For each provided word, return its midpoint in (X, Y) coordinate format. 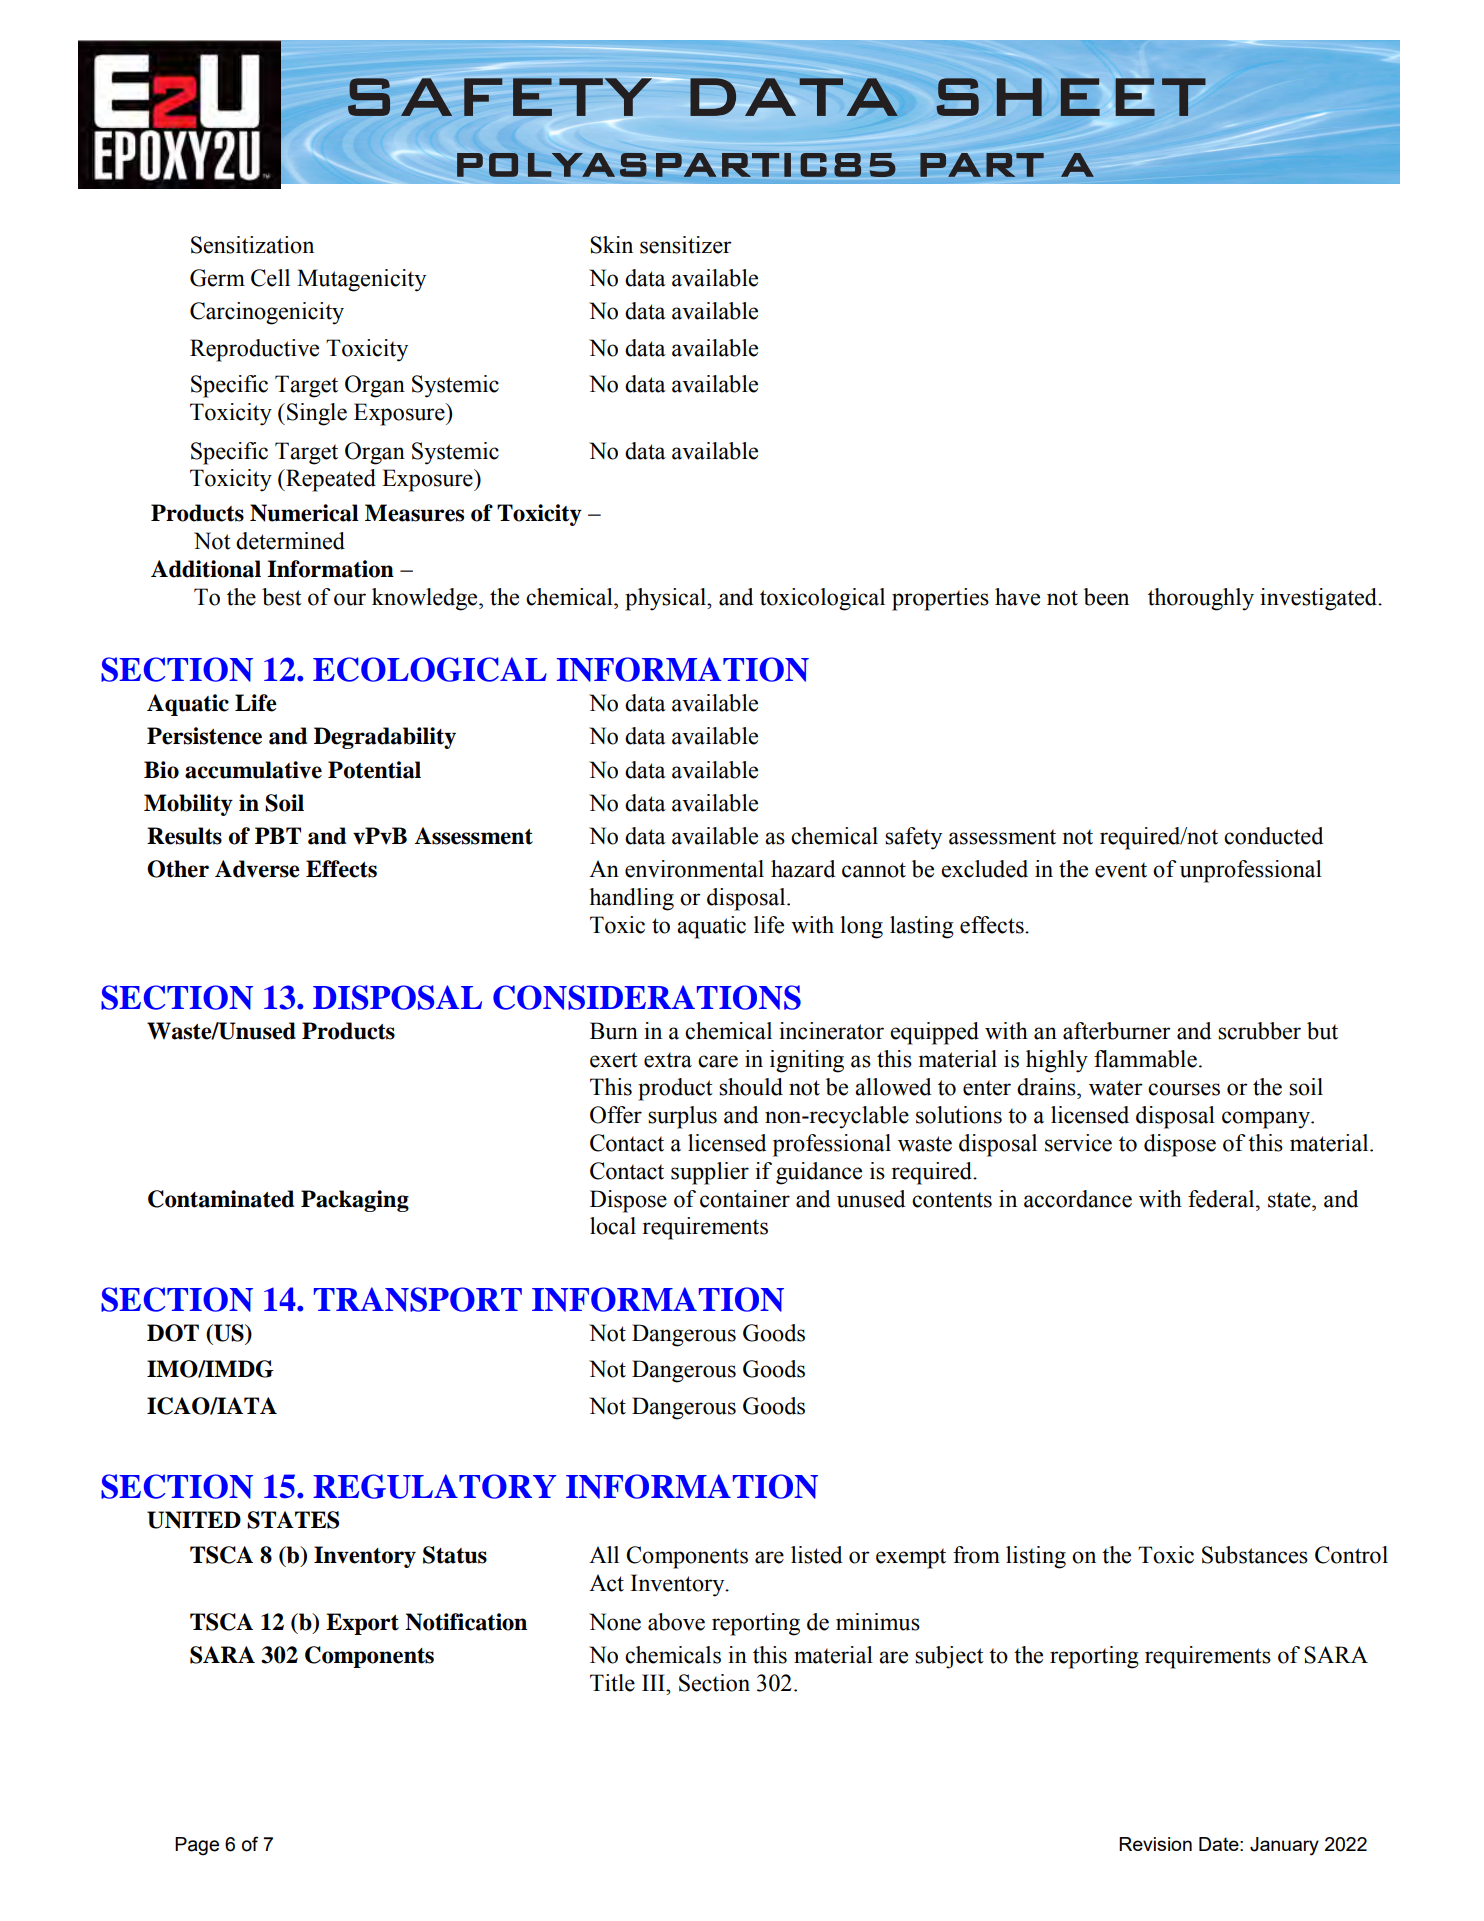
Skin (611, 245)
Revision (1155, 1844)
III (654, 1682)
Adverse (257, 869)
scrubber (1259, 1031)
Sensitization (252, 245)
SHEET (1071, 97)
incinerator (831, 1031)
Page (197, 1846)
